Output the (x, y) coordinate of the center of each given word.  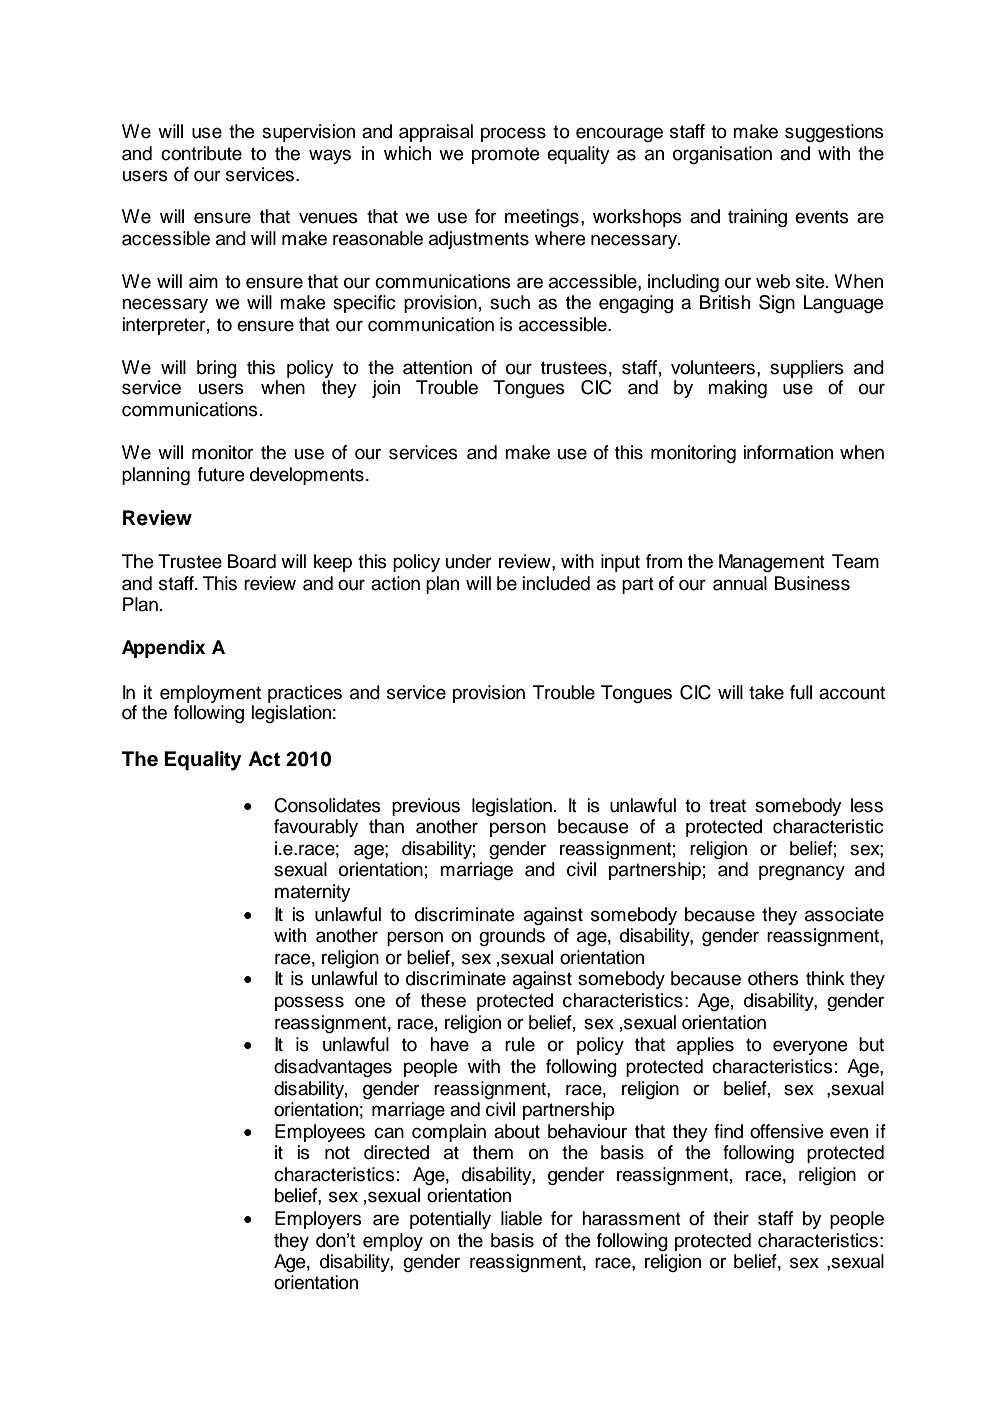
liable (521, 1218)
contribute (201, 153)
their (731, 1218)
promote (505, 155)
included (556, 583)
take (766, 692)
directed (396, 1152)
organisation (722, 155)
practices (305, 694)
